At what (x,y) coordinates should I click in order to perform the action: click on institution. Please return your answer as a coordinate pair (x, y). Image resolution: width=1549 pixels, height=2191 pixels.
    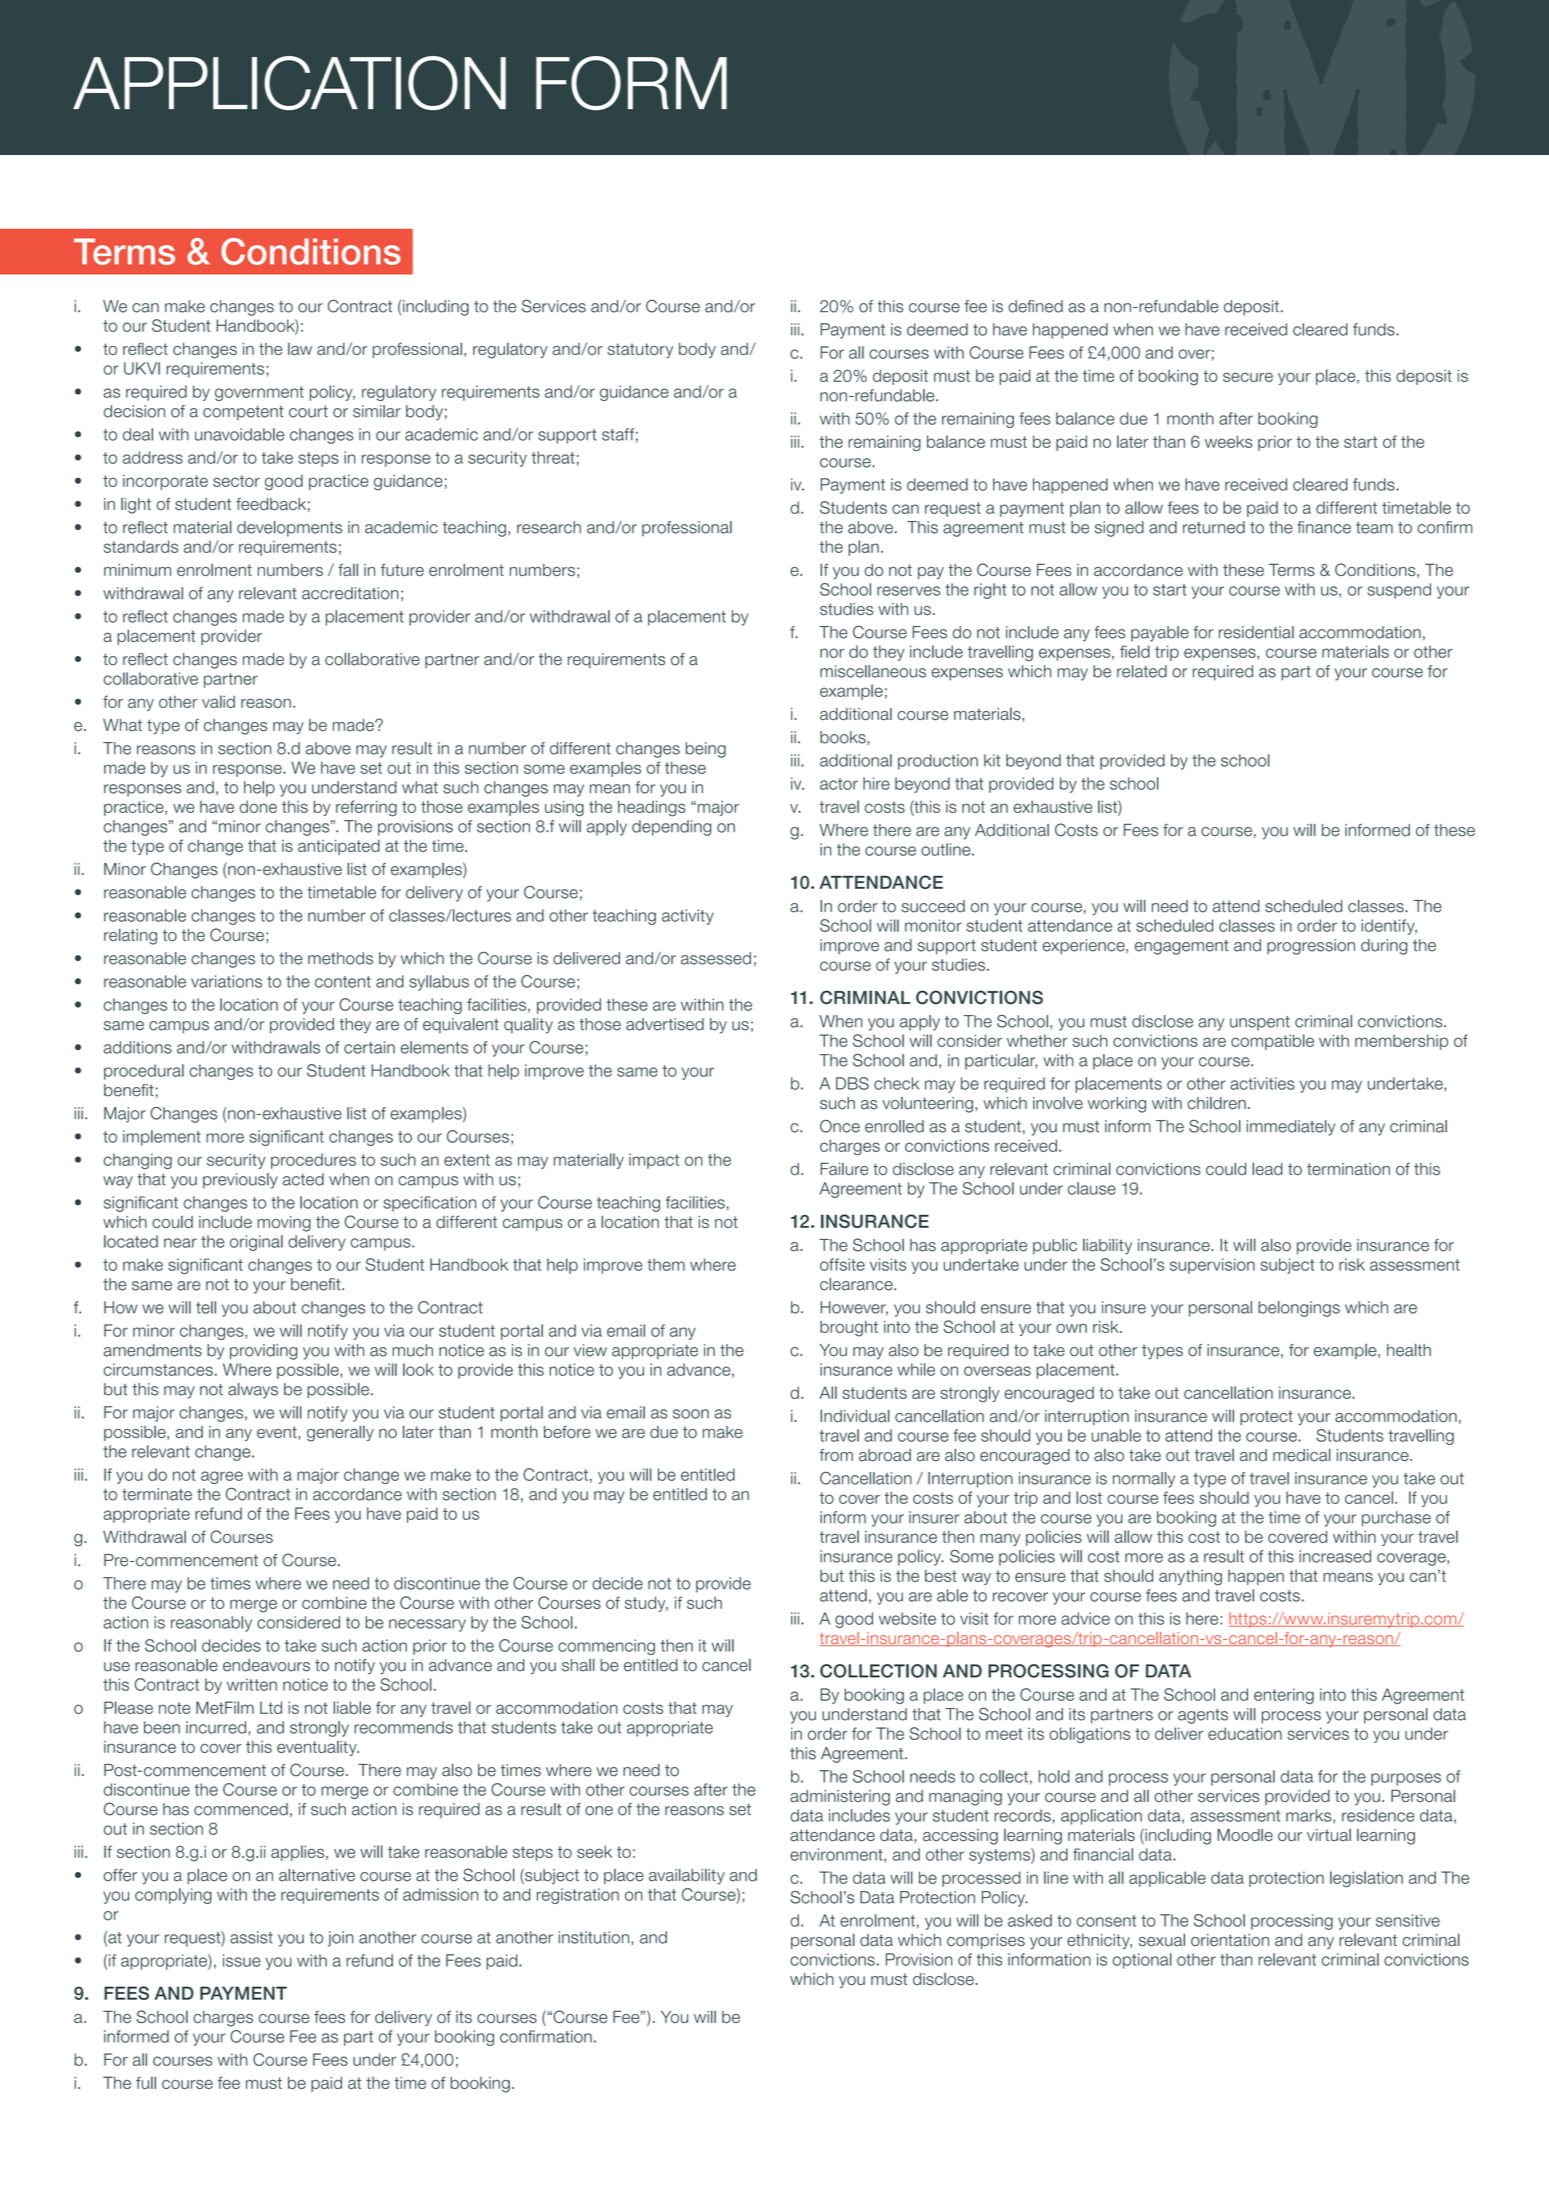
    Looking at the image, I should click on (595, 1937).
